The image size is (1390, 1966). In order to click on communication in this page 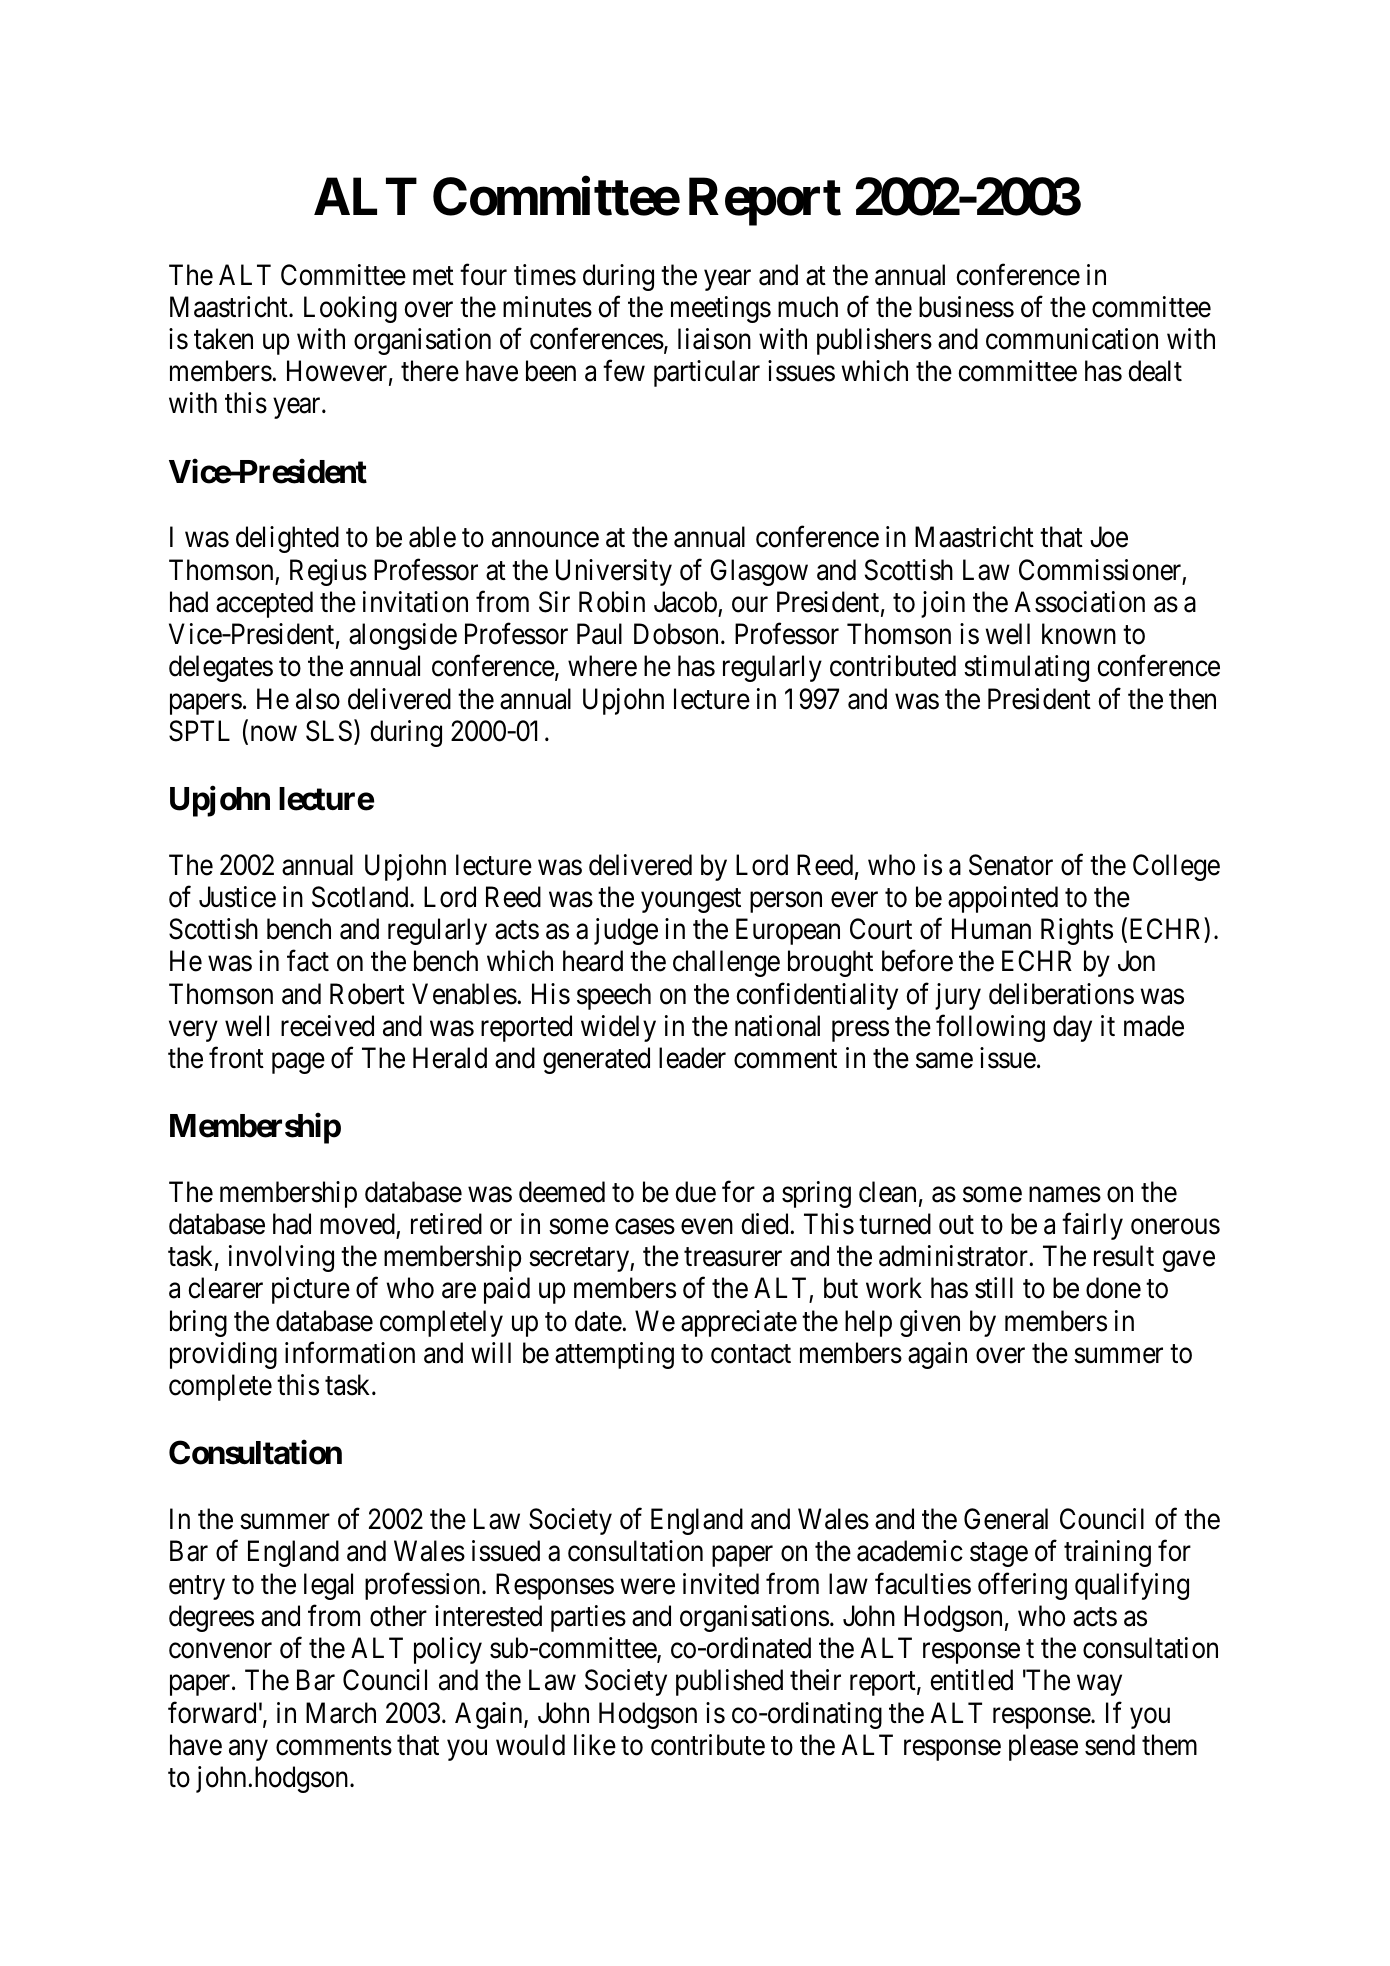, I will do `click(1072, 339)`.
